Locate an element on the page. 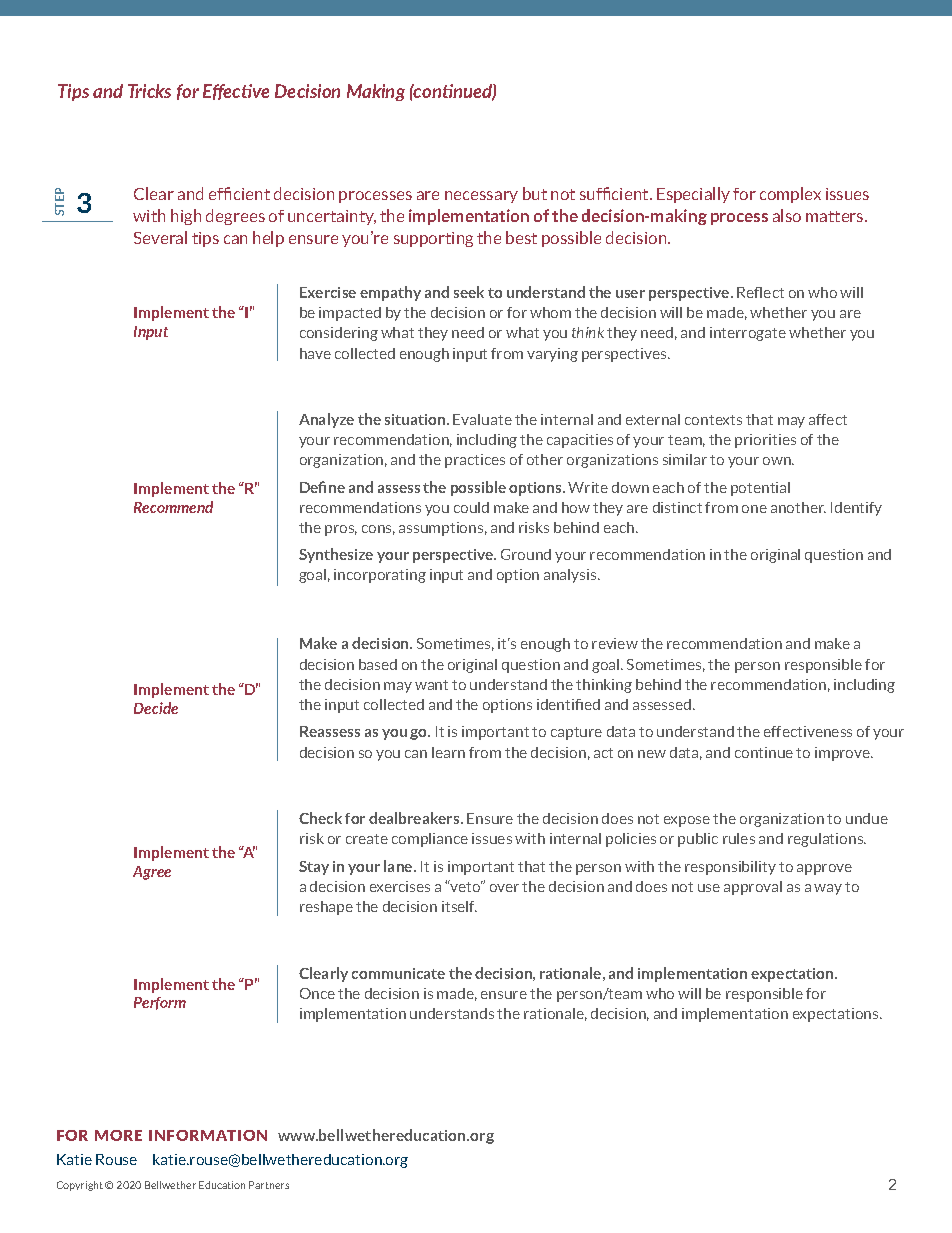 This document has height=1233, width=952. Tricks is located at coordinates (149, 91).
